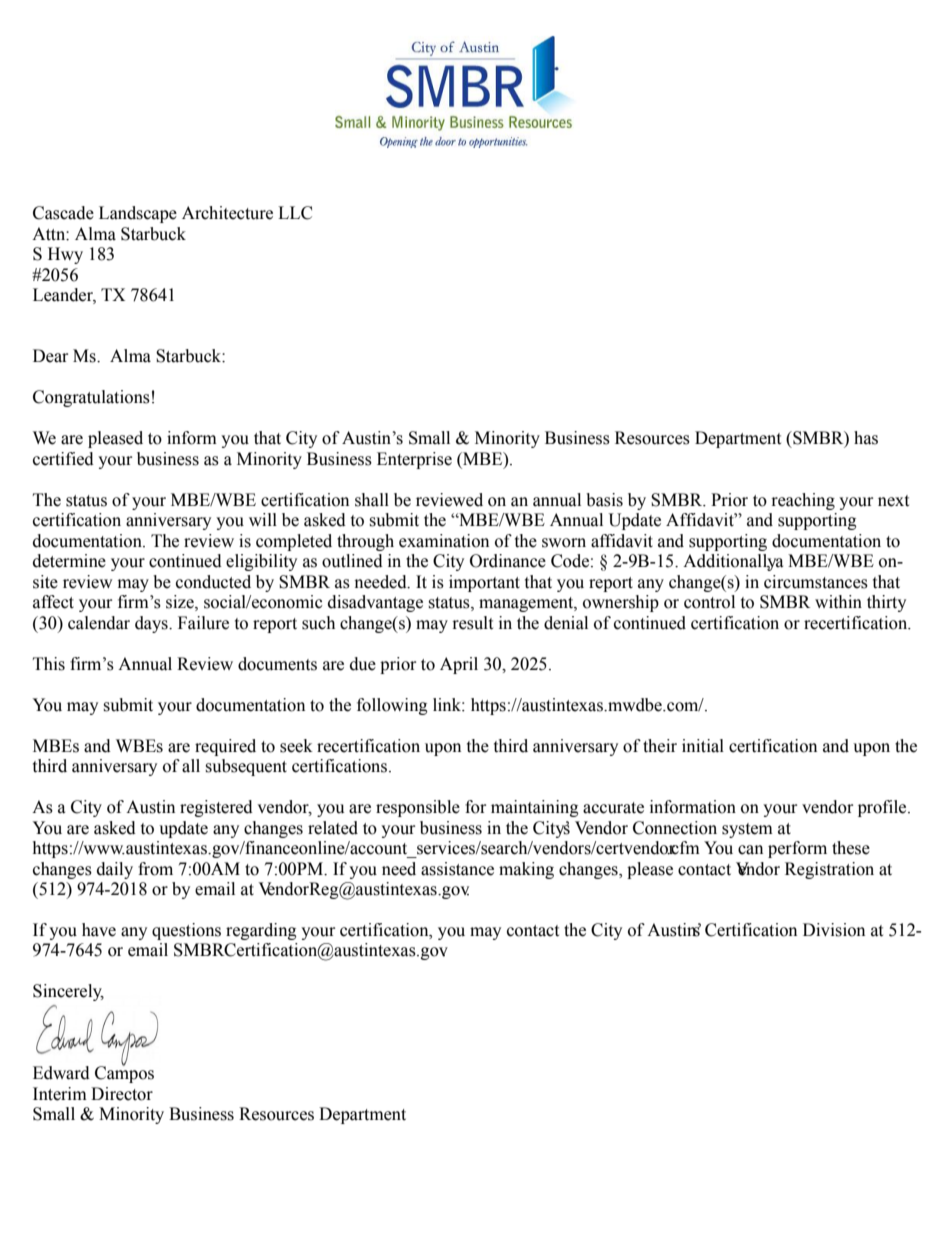 The image size is (952, 1233). Describe the element at coordinates (295, 213) in the page. I see `LLC` at that location.
